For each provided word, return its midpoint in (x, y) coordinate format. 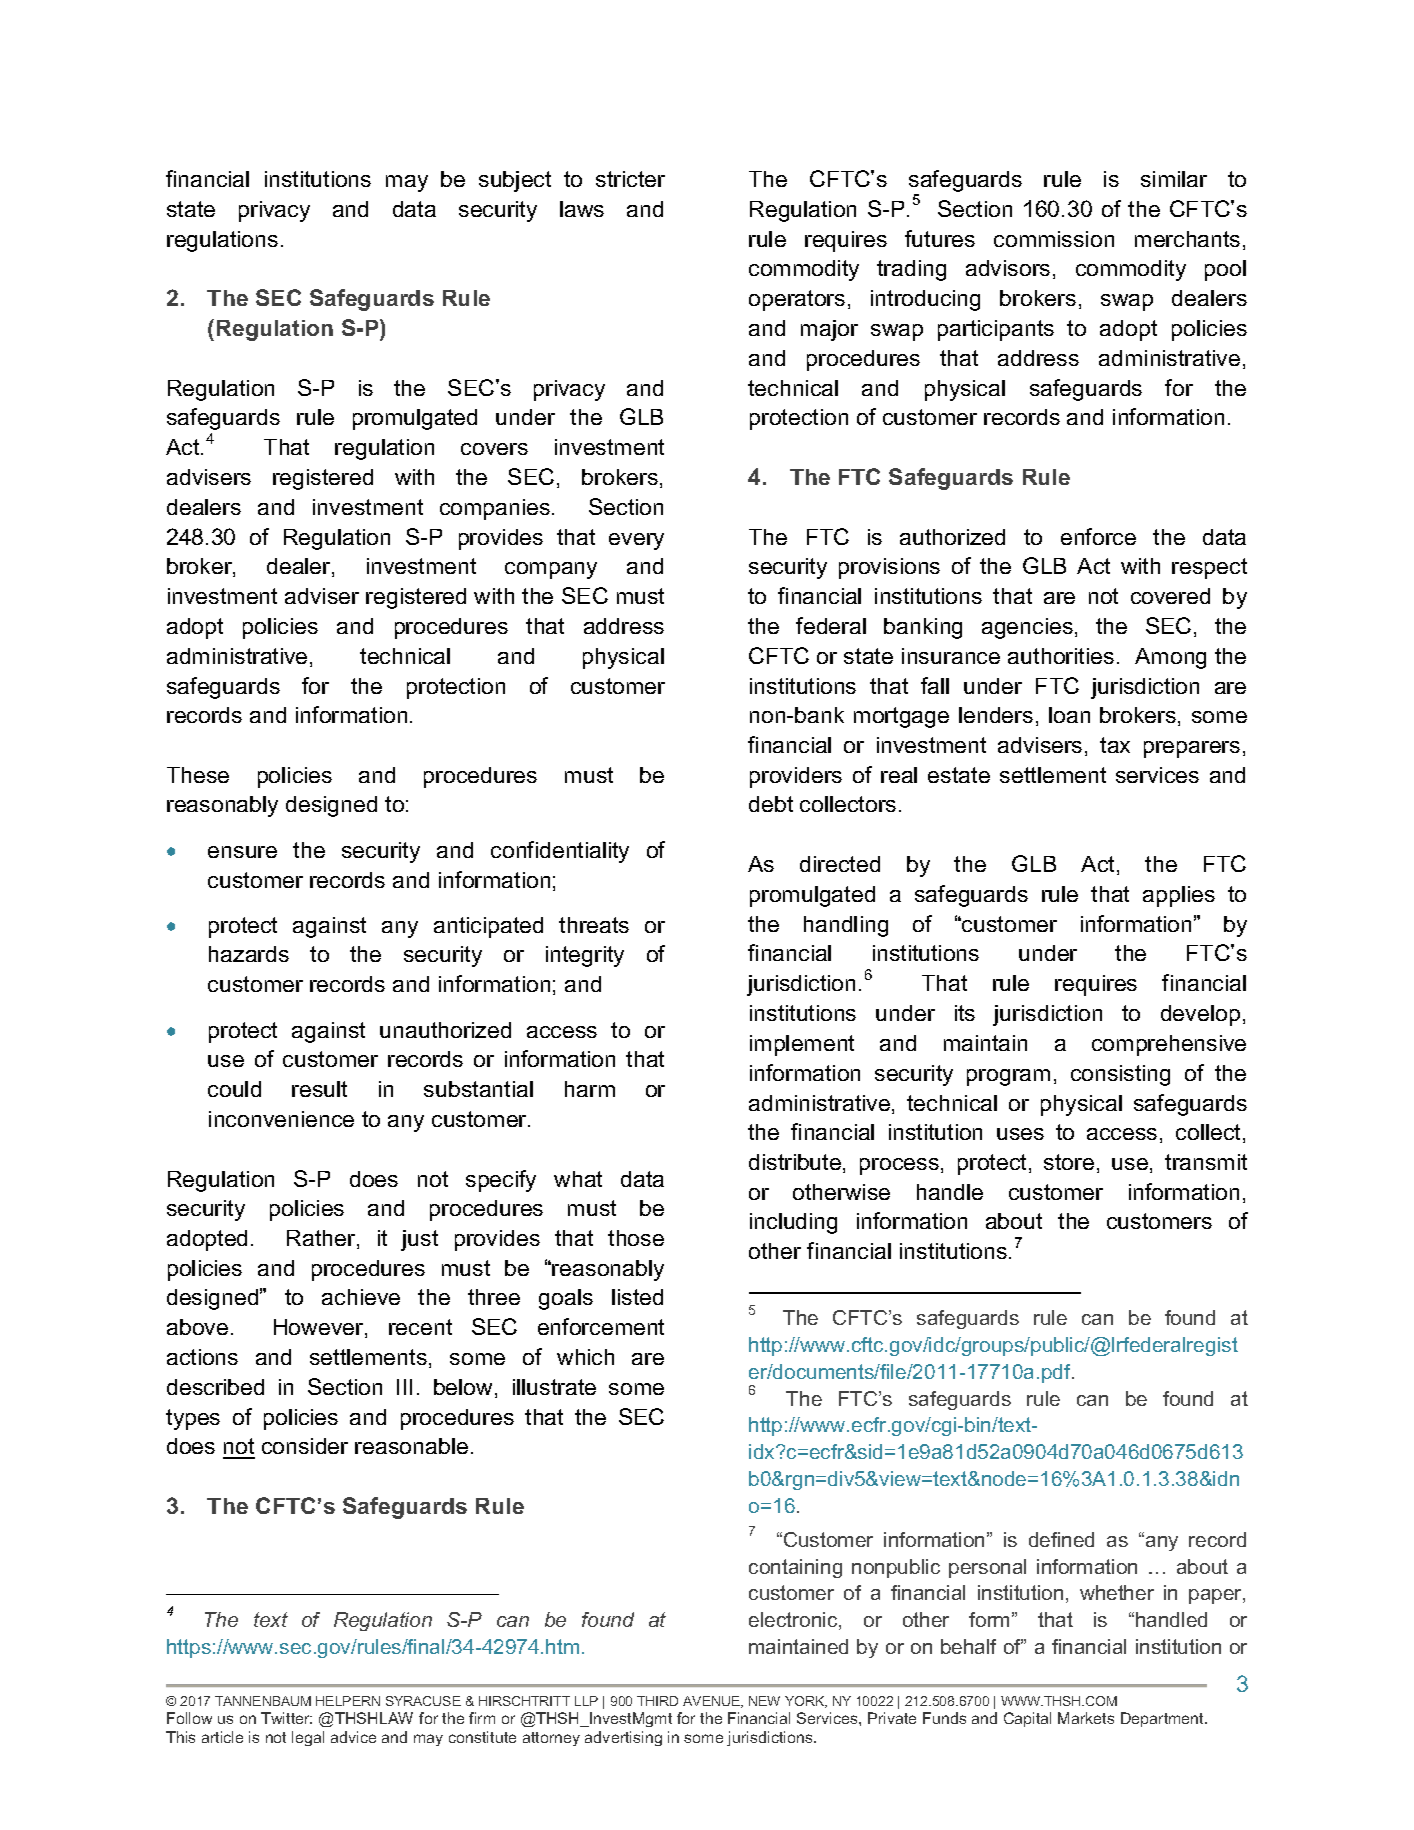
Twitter (286, 1718)
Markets (1086, 1718)
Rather (322, 1239)
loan (1069, 715)
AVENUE (712, 1702)
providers (796, 777)
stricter (630, 179)
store (1069, 1162)
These (198, 775)
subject (515, 181)
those (636, 1238)
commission (1054, 239)
